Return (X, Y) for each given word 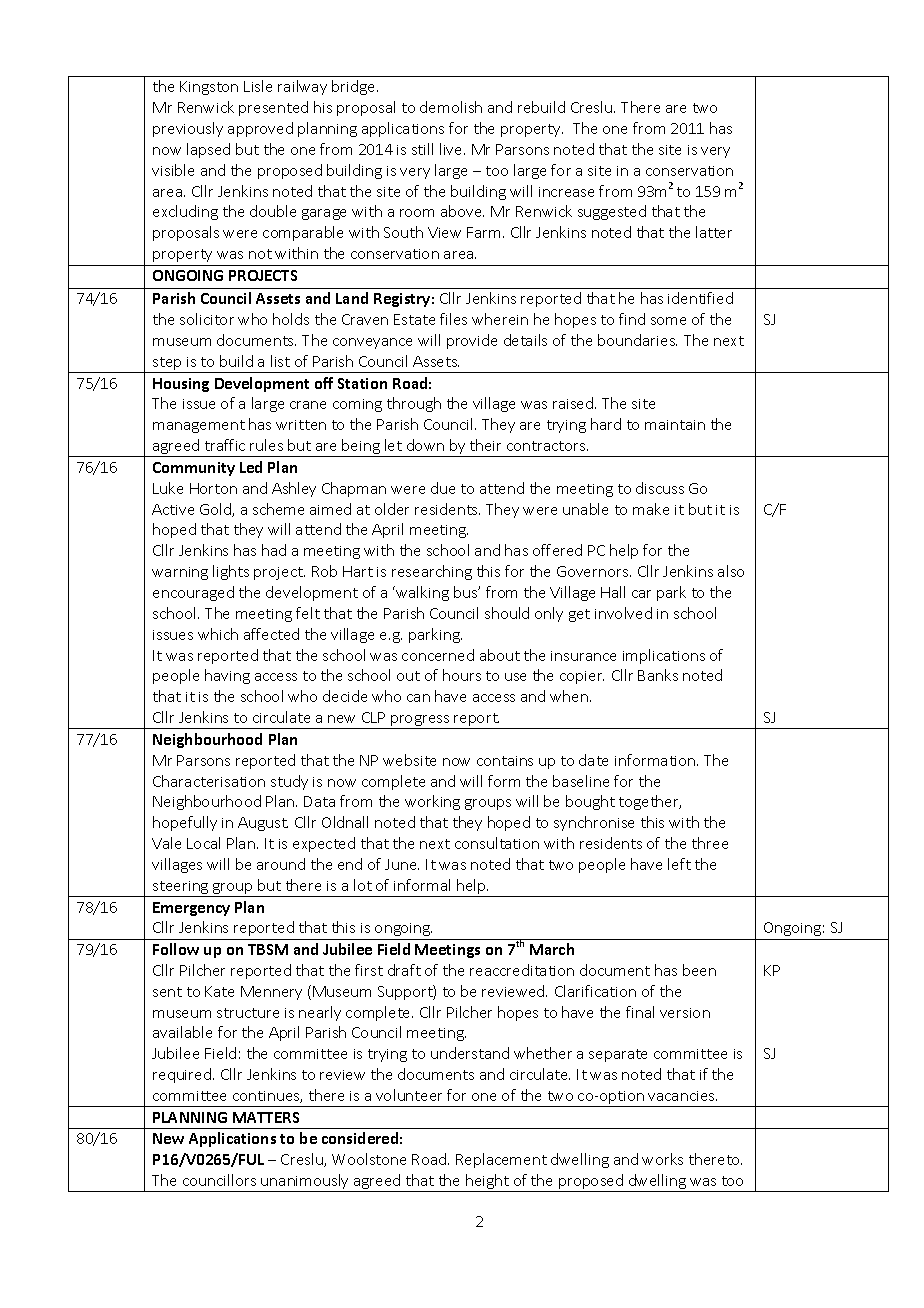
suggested (612, 212)
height (487, 1183)
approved (260, 129)
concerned (438, 655)
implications (664, 656)
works (662, 1159)
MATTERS (266, 1117)
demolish (451, 107)
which (218, 634)
